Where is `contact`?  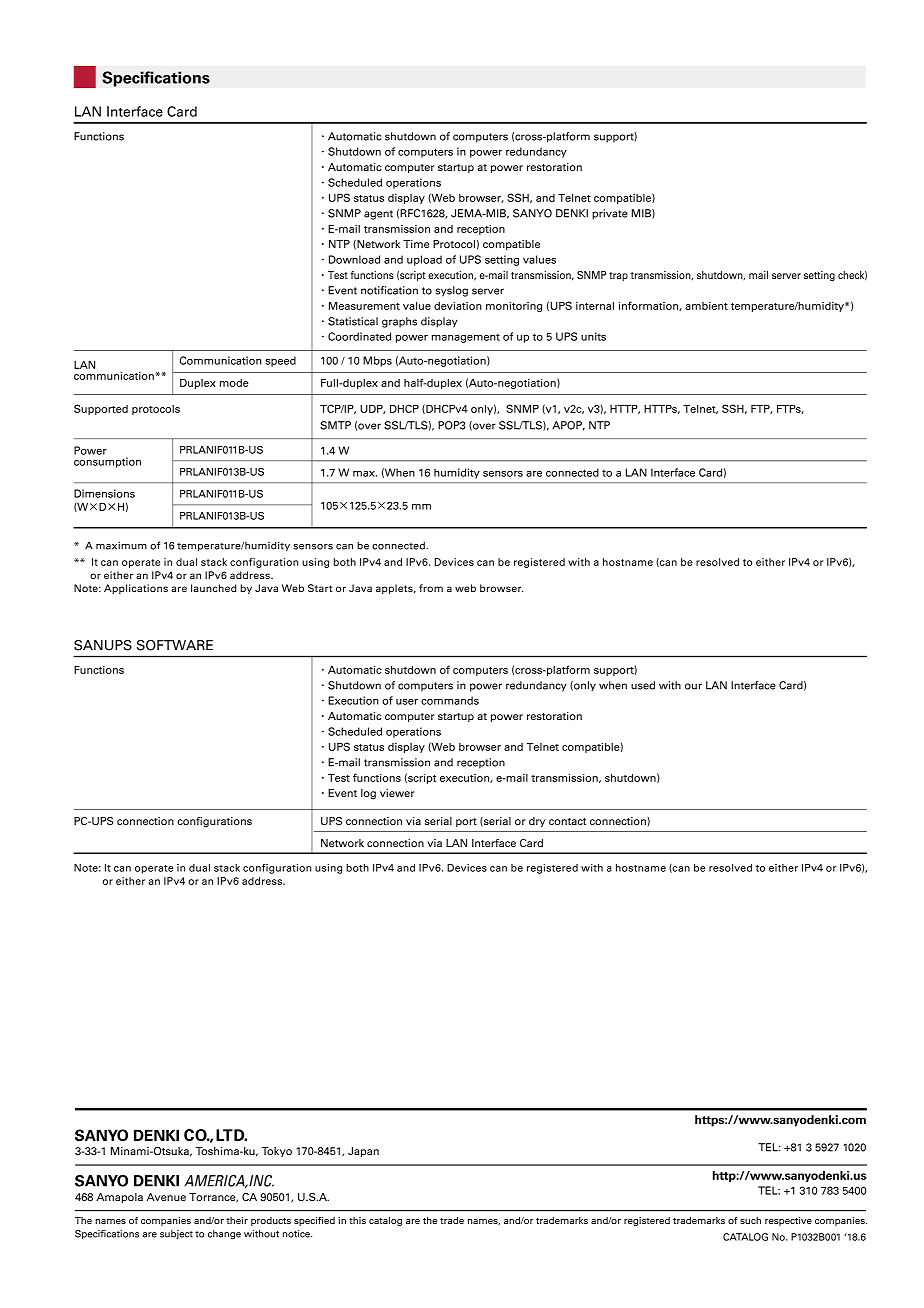
contact is located at coordinates (567, 821).
